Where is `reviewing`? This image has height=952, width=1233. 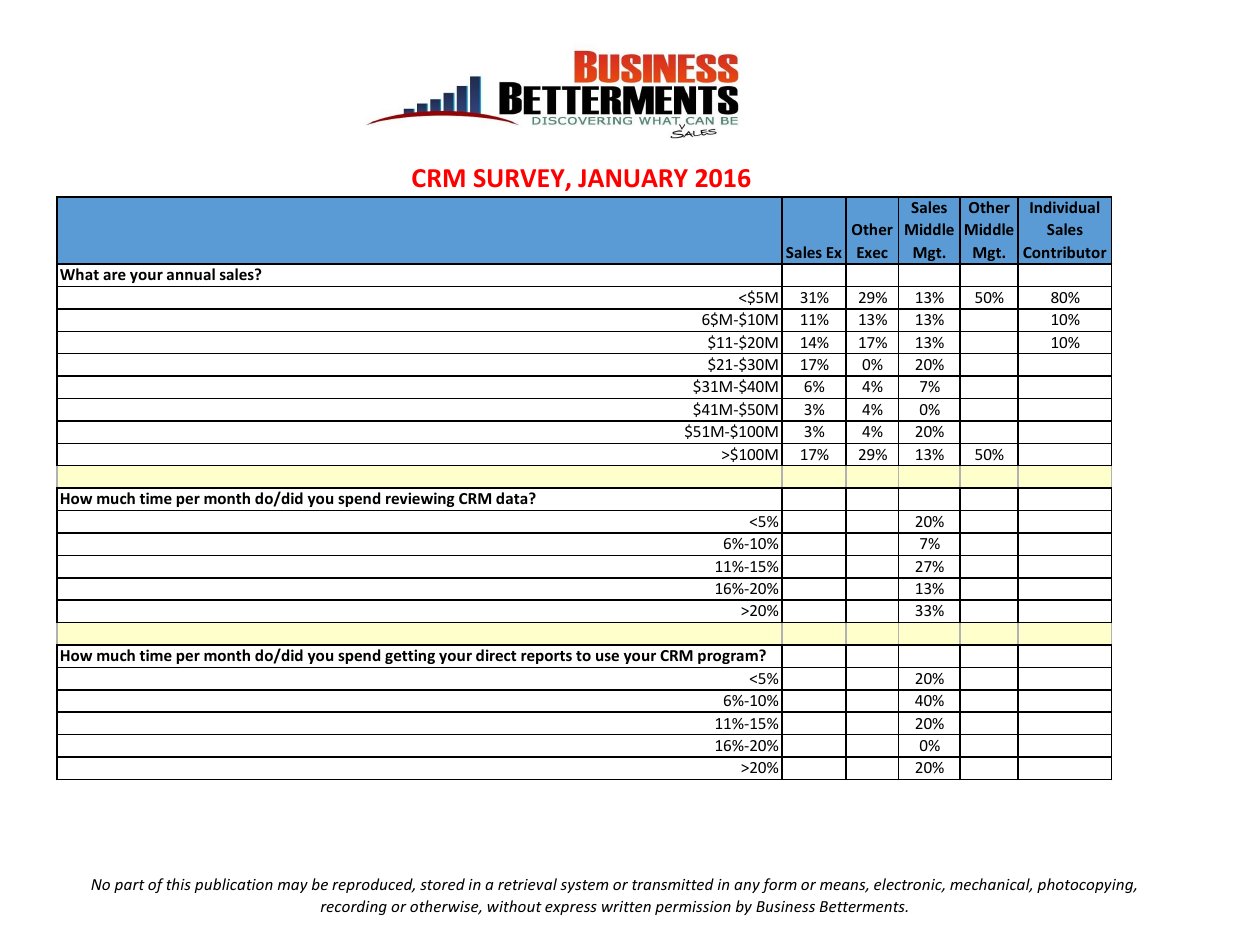 reviewing is located at coordinates (420, 499).
